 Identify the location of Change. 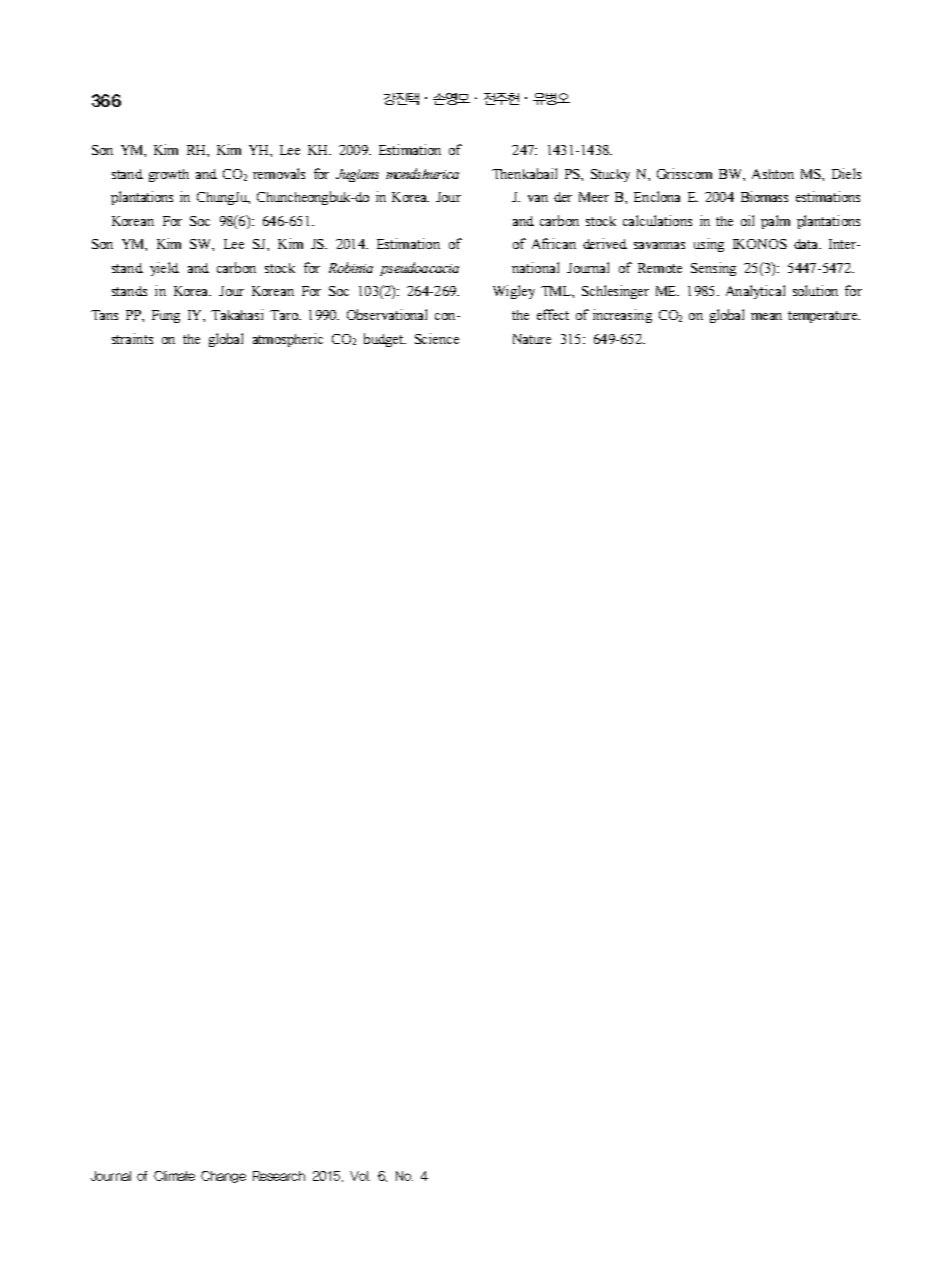
(223, 1177).
